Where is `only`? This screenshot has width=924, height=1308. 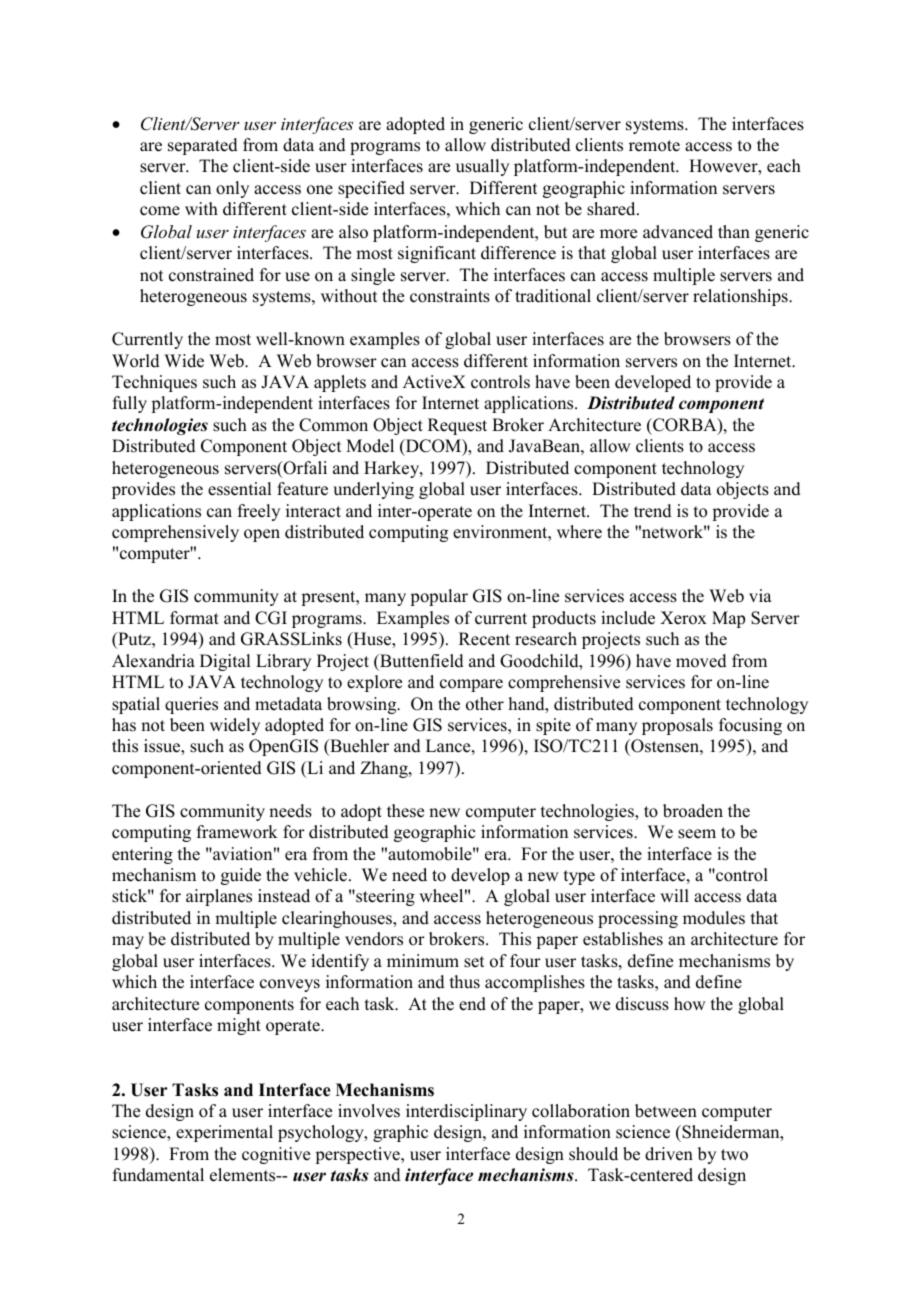 only is located at coordinates (232, 189).
